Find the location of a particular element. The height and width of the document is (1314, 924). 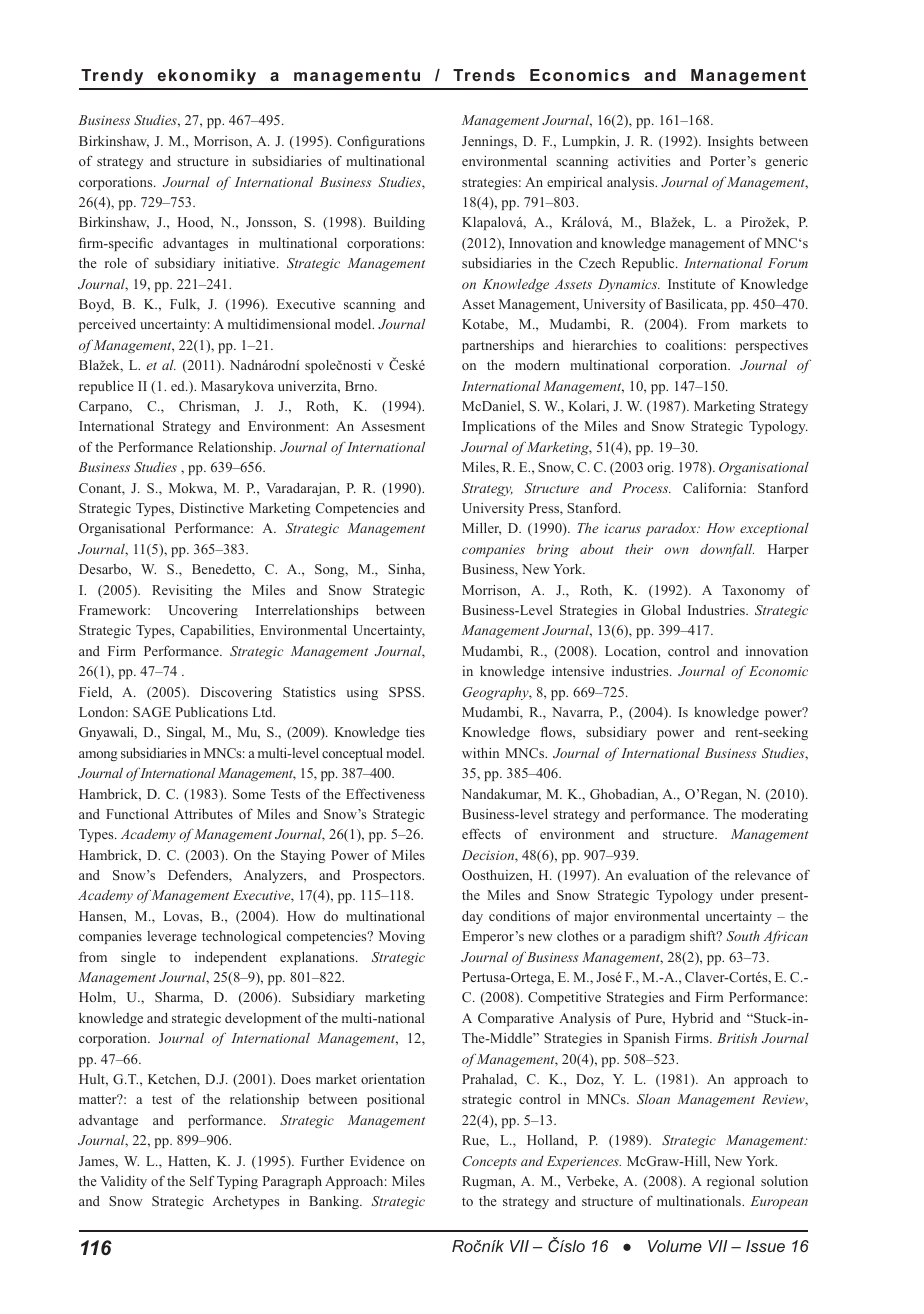

Concepts is located at coordinates (490, 1162).
